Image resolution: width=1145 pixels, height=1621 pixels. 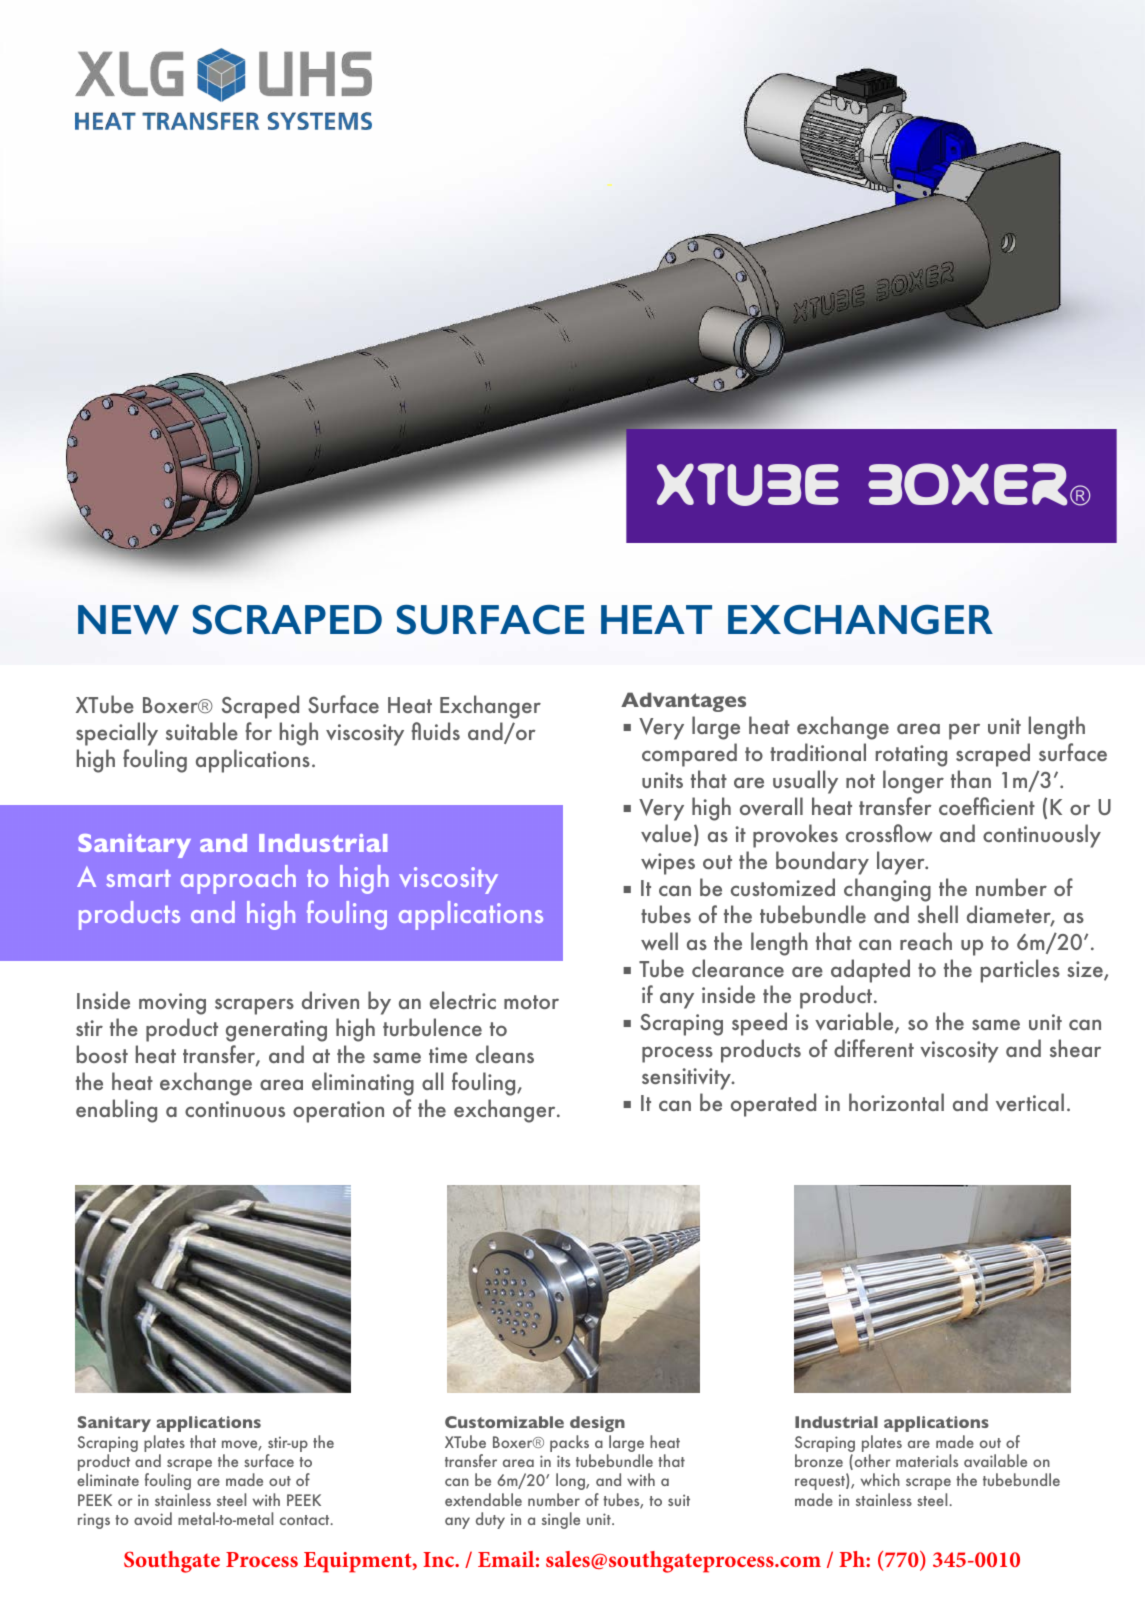 What do you see at coordinates (561, 1520) in the screenshot?
I see `single` at bounding box center [561, 1520].
